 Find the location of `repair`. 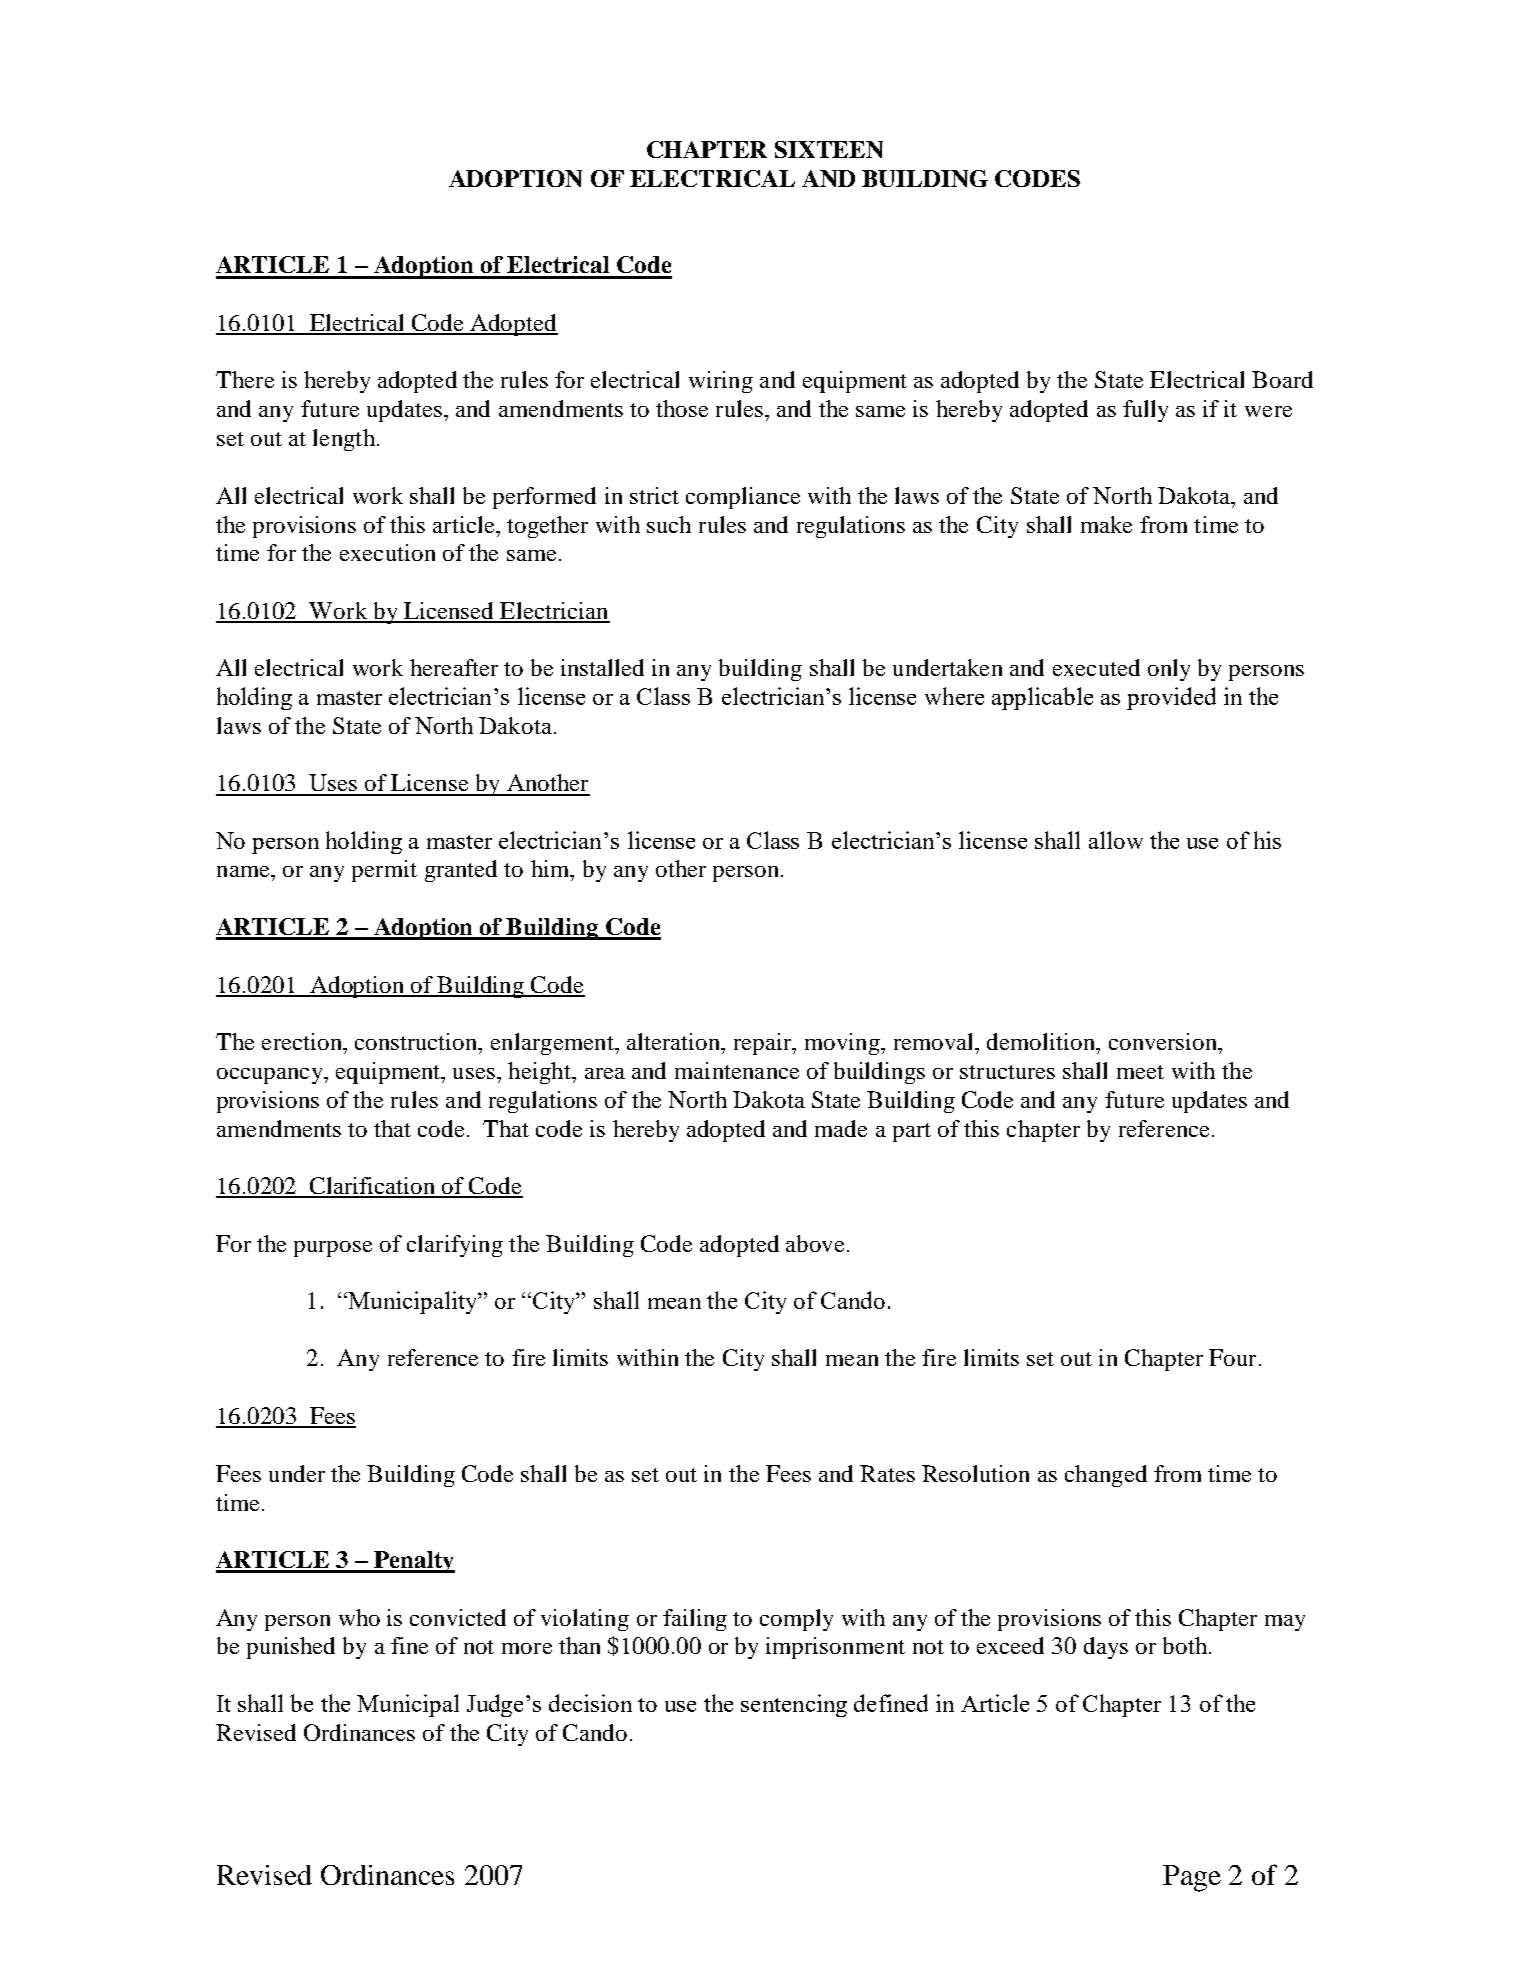

repair is located at coordinates (764, 1044).
